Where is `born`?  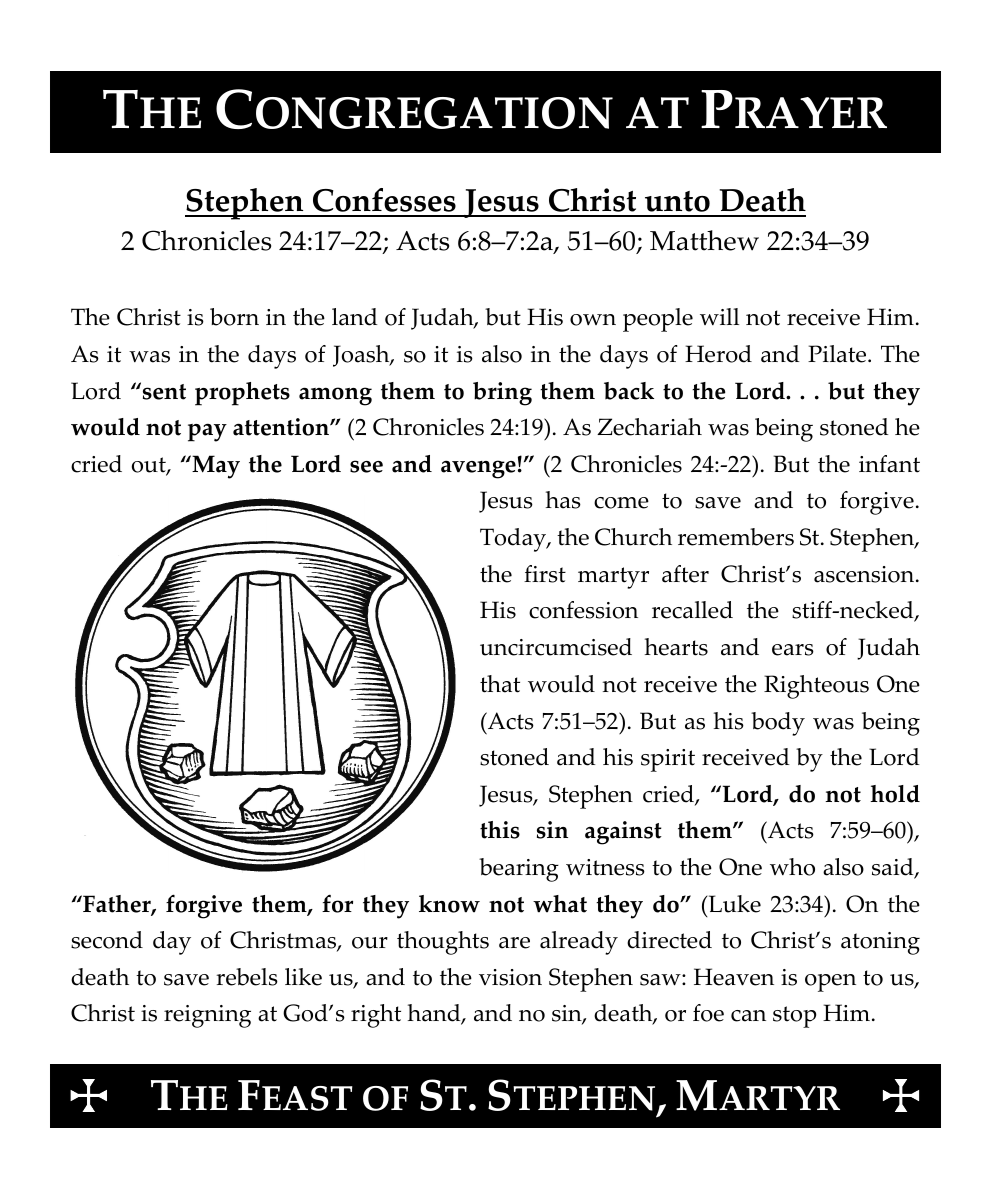 born is located at coordinates (234, 317).
